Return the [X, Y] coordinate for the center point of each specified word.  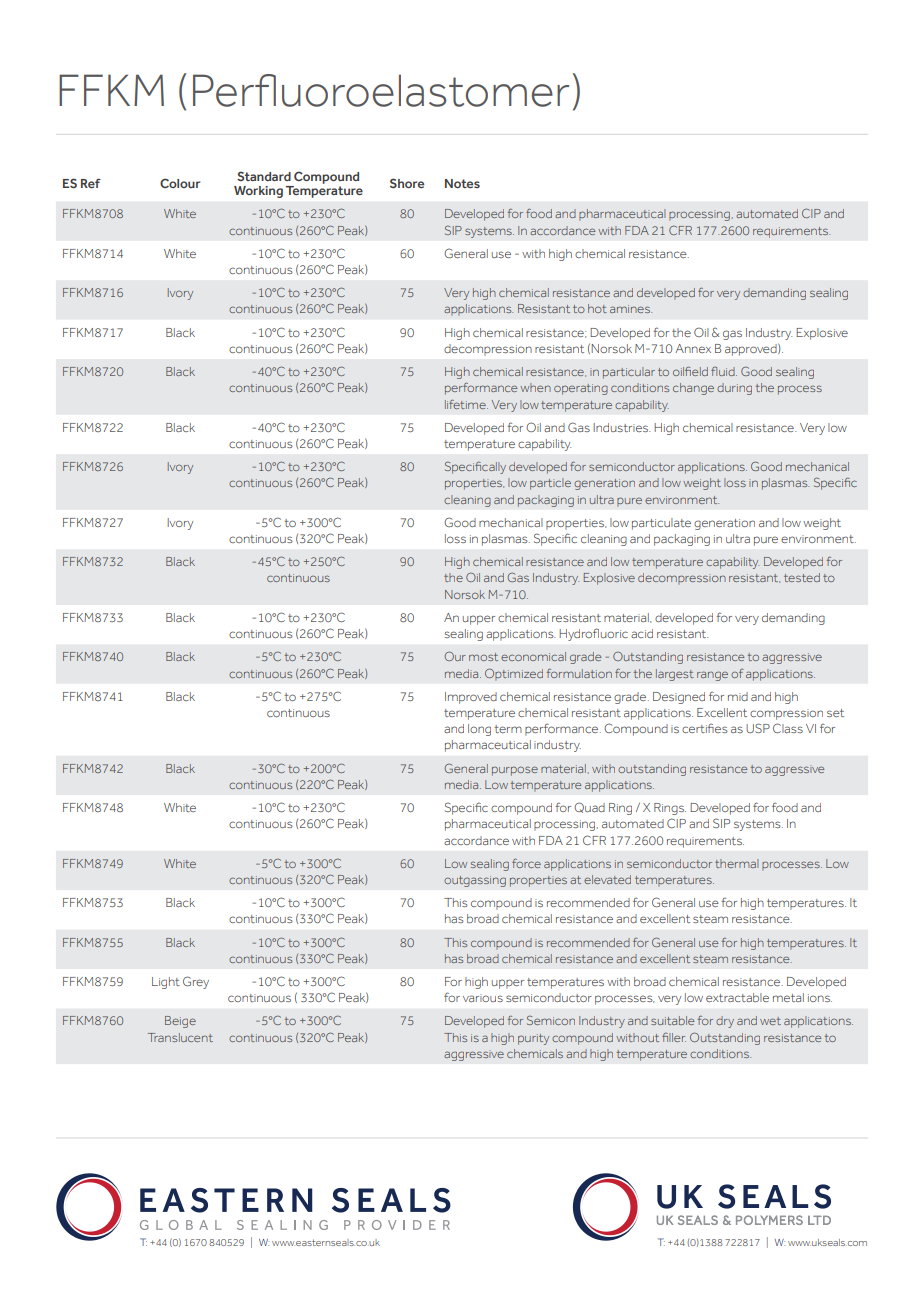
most [483, 657]
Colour [180, 183]
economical [533, 656]
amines [631, 309]
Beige [180, 1022]
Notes [462, 183]
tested [802, 577]
